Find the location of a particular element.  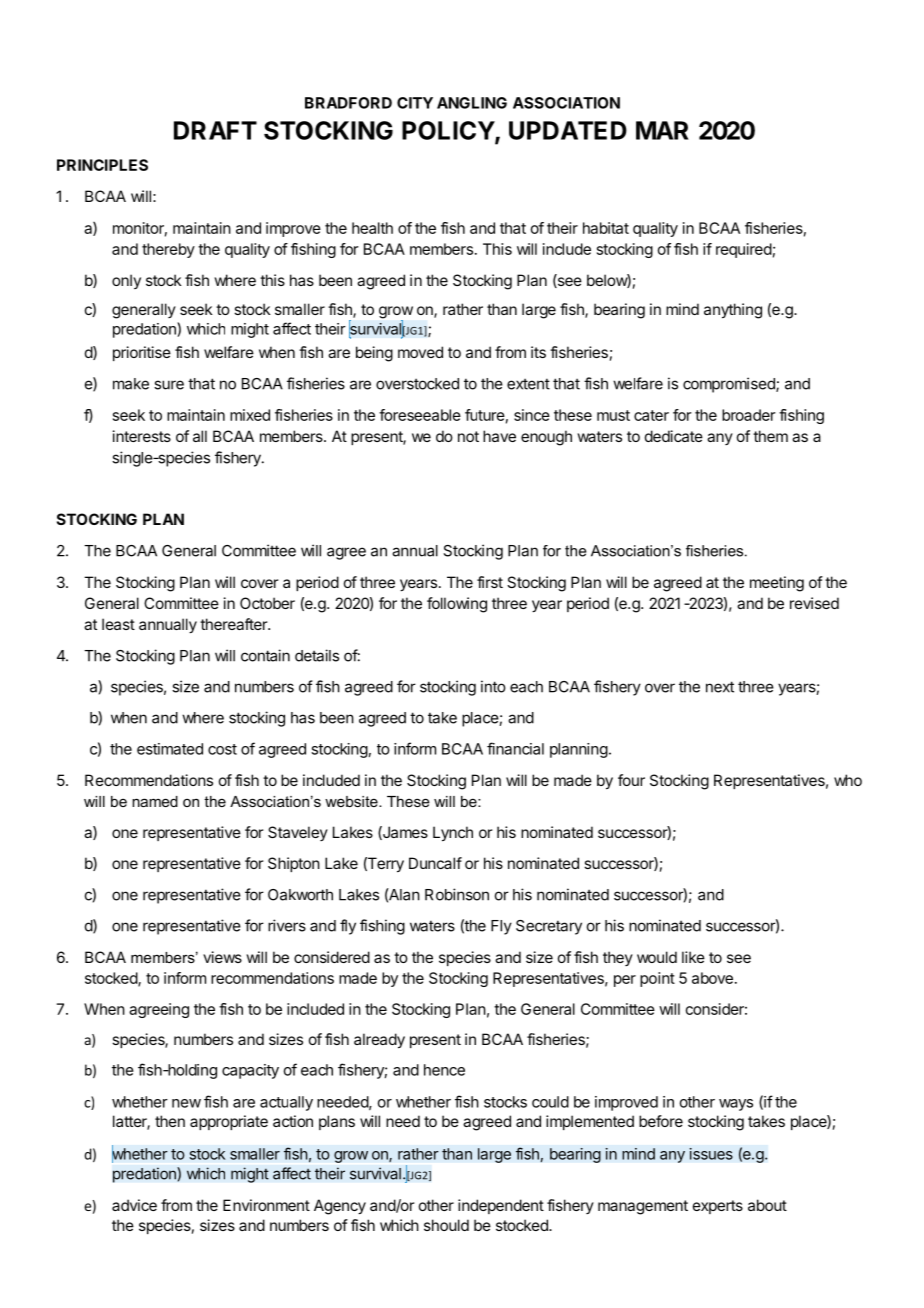

MAR is located at coordinates (662, 130).
